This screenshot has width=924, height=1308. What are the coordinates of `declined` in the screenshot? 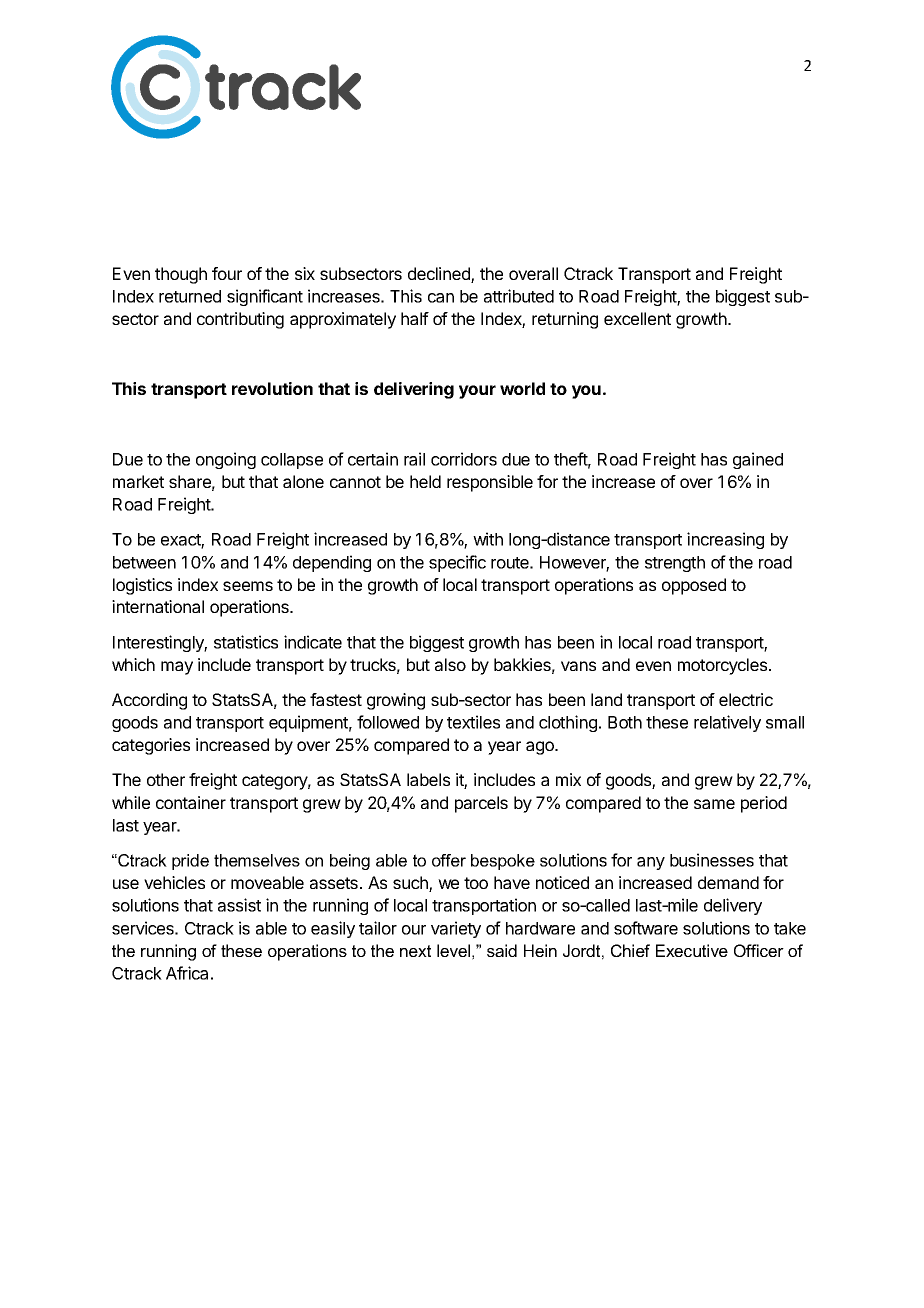 It's located at (440, 275).
